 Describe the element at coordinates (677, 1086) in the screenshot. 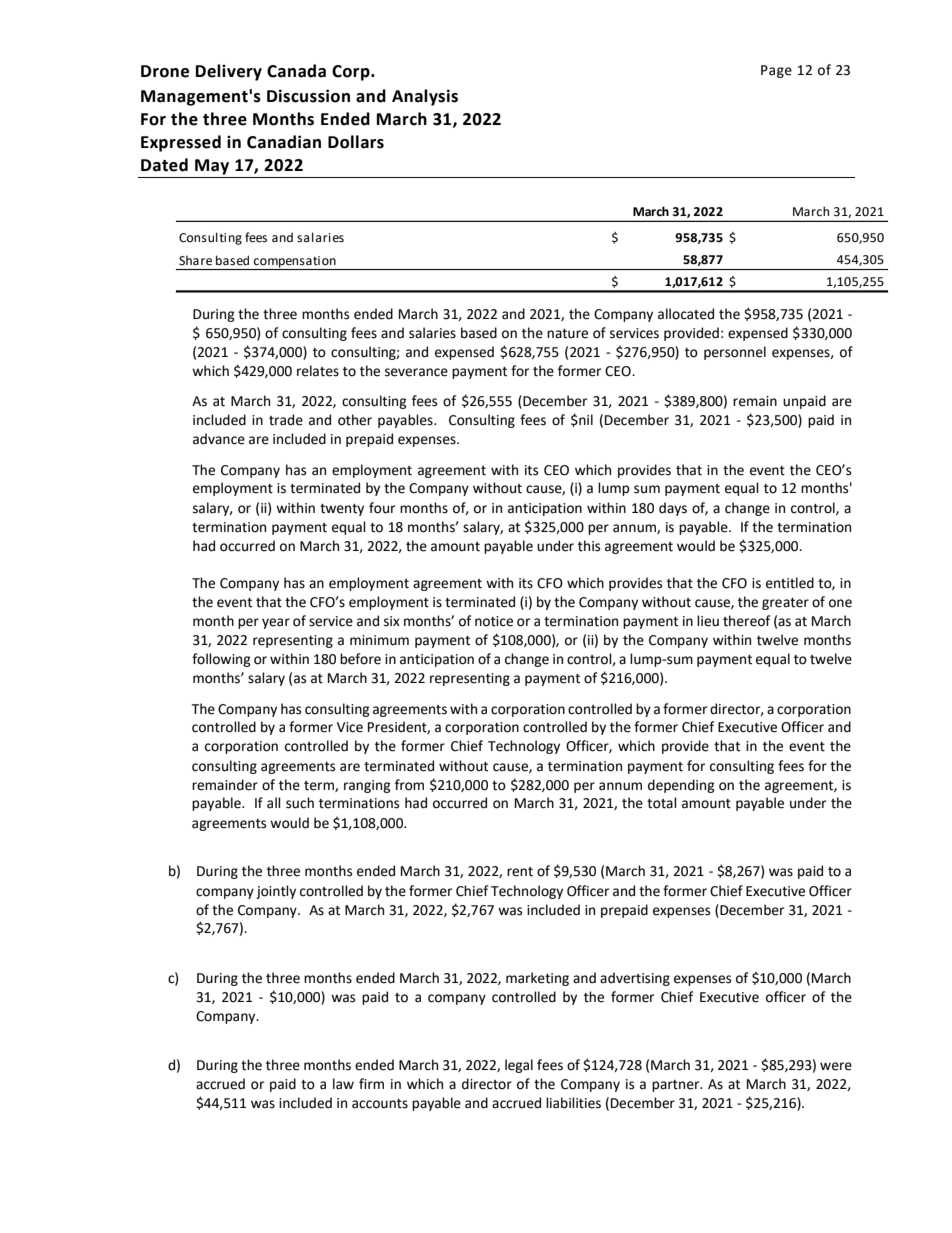

I see `partner` at that location.
